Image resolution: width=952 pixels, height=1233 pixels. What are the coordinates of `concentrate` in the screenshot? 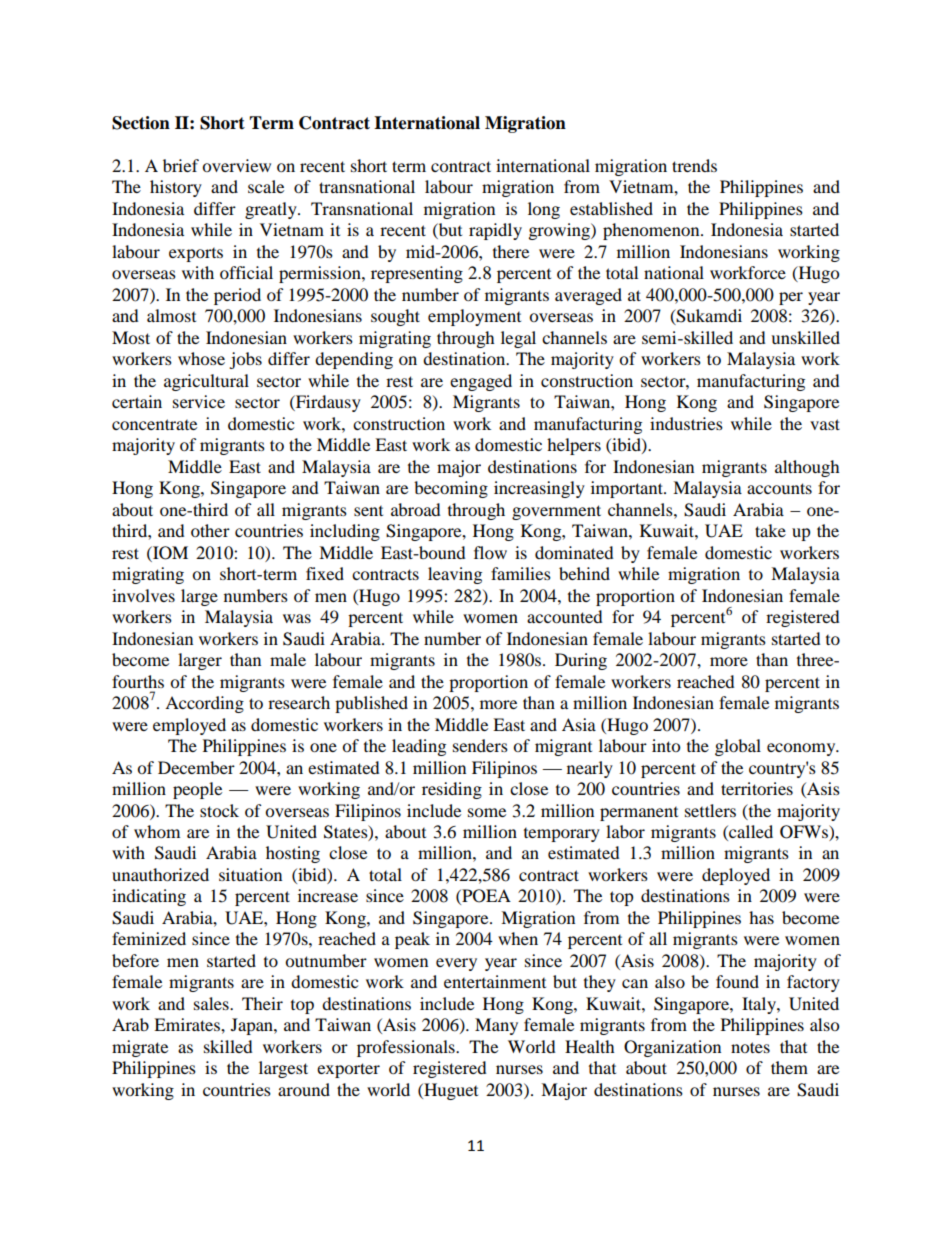 It's located at (154, 424).
